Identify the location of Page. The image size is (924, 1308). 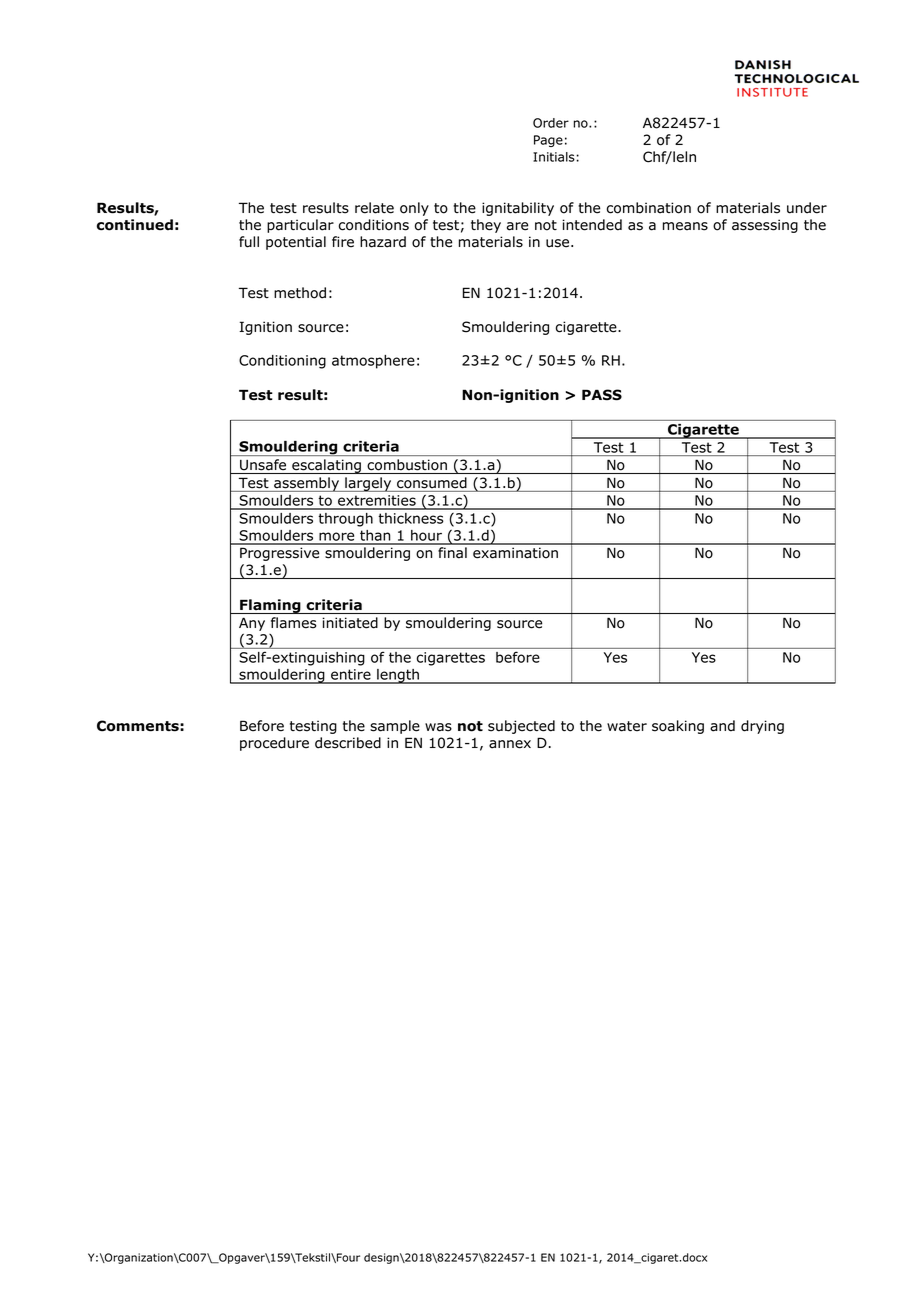
(548, 141).
